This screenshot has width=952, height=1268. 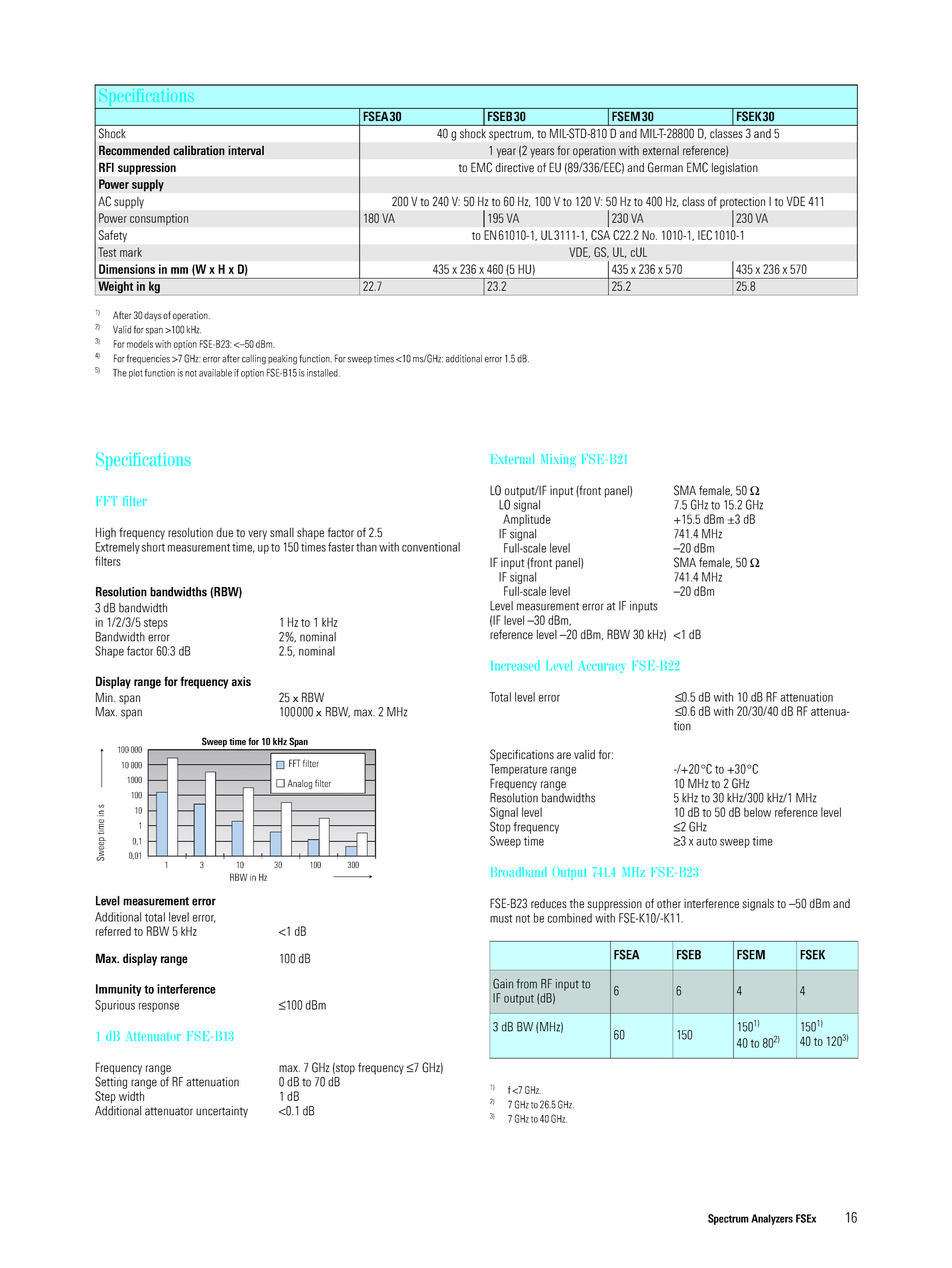 What do you see at coordinates (515, 167) in the screenshot?
I see `directive` at bounding box center [515, 167].
